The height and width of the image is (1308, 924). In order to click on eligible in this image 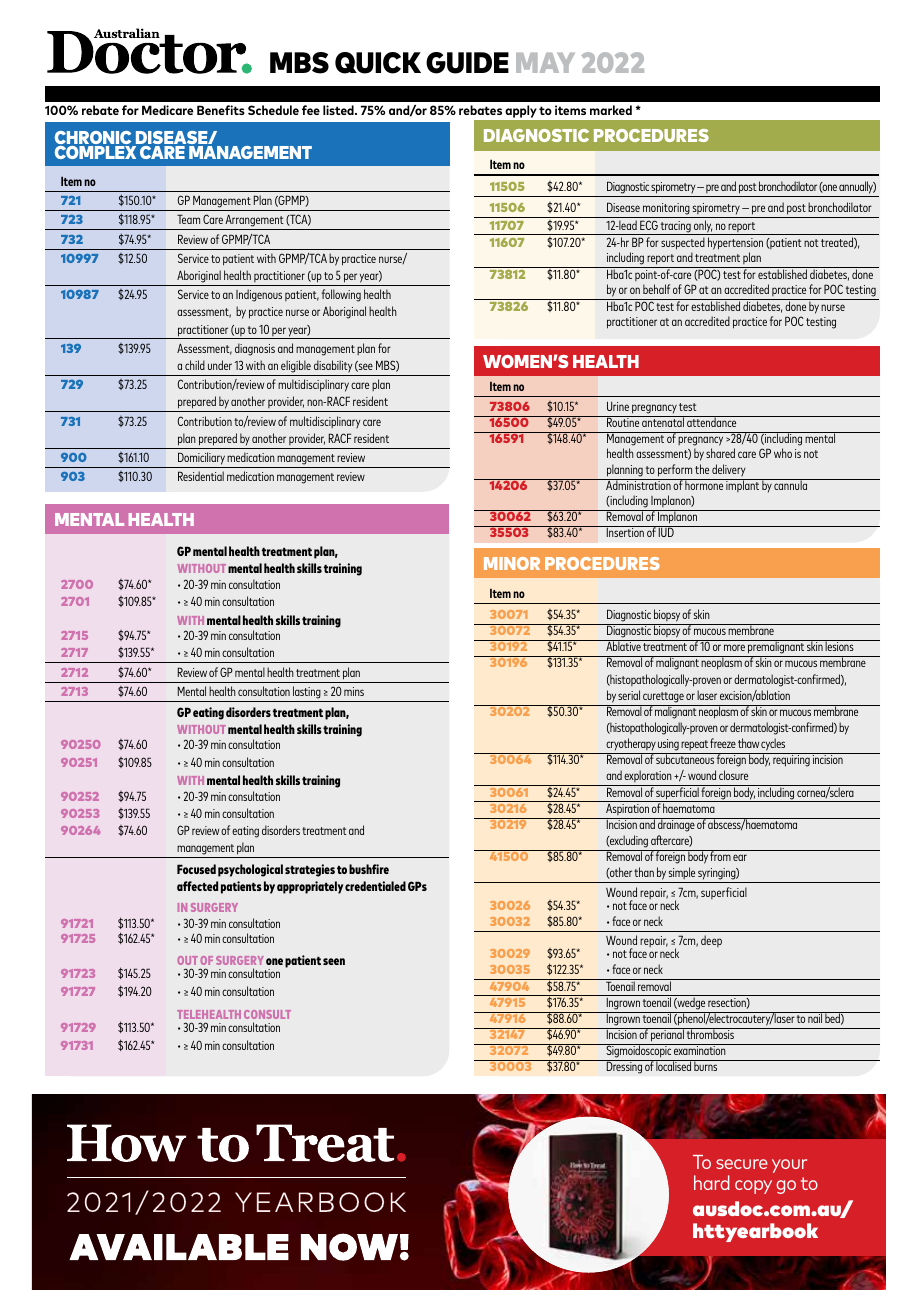, I will do `click(296, 366)`.
